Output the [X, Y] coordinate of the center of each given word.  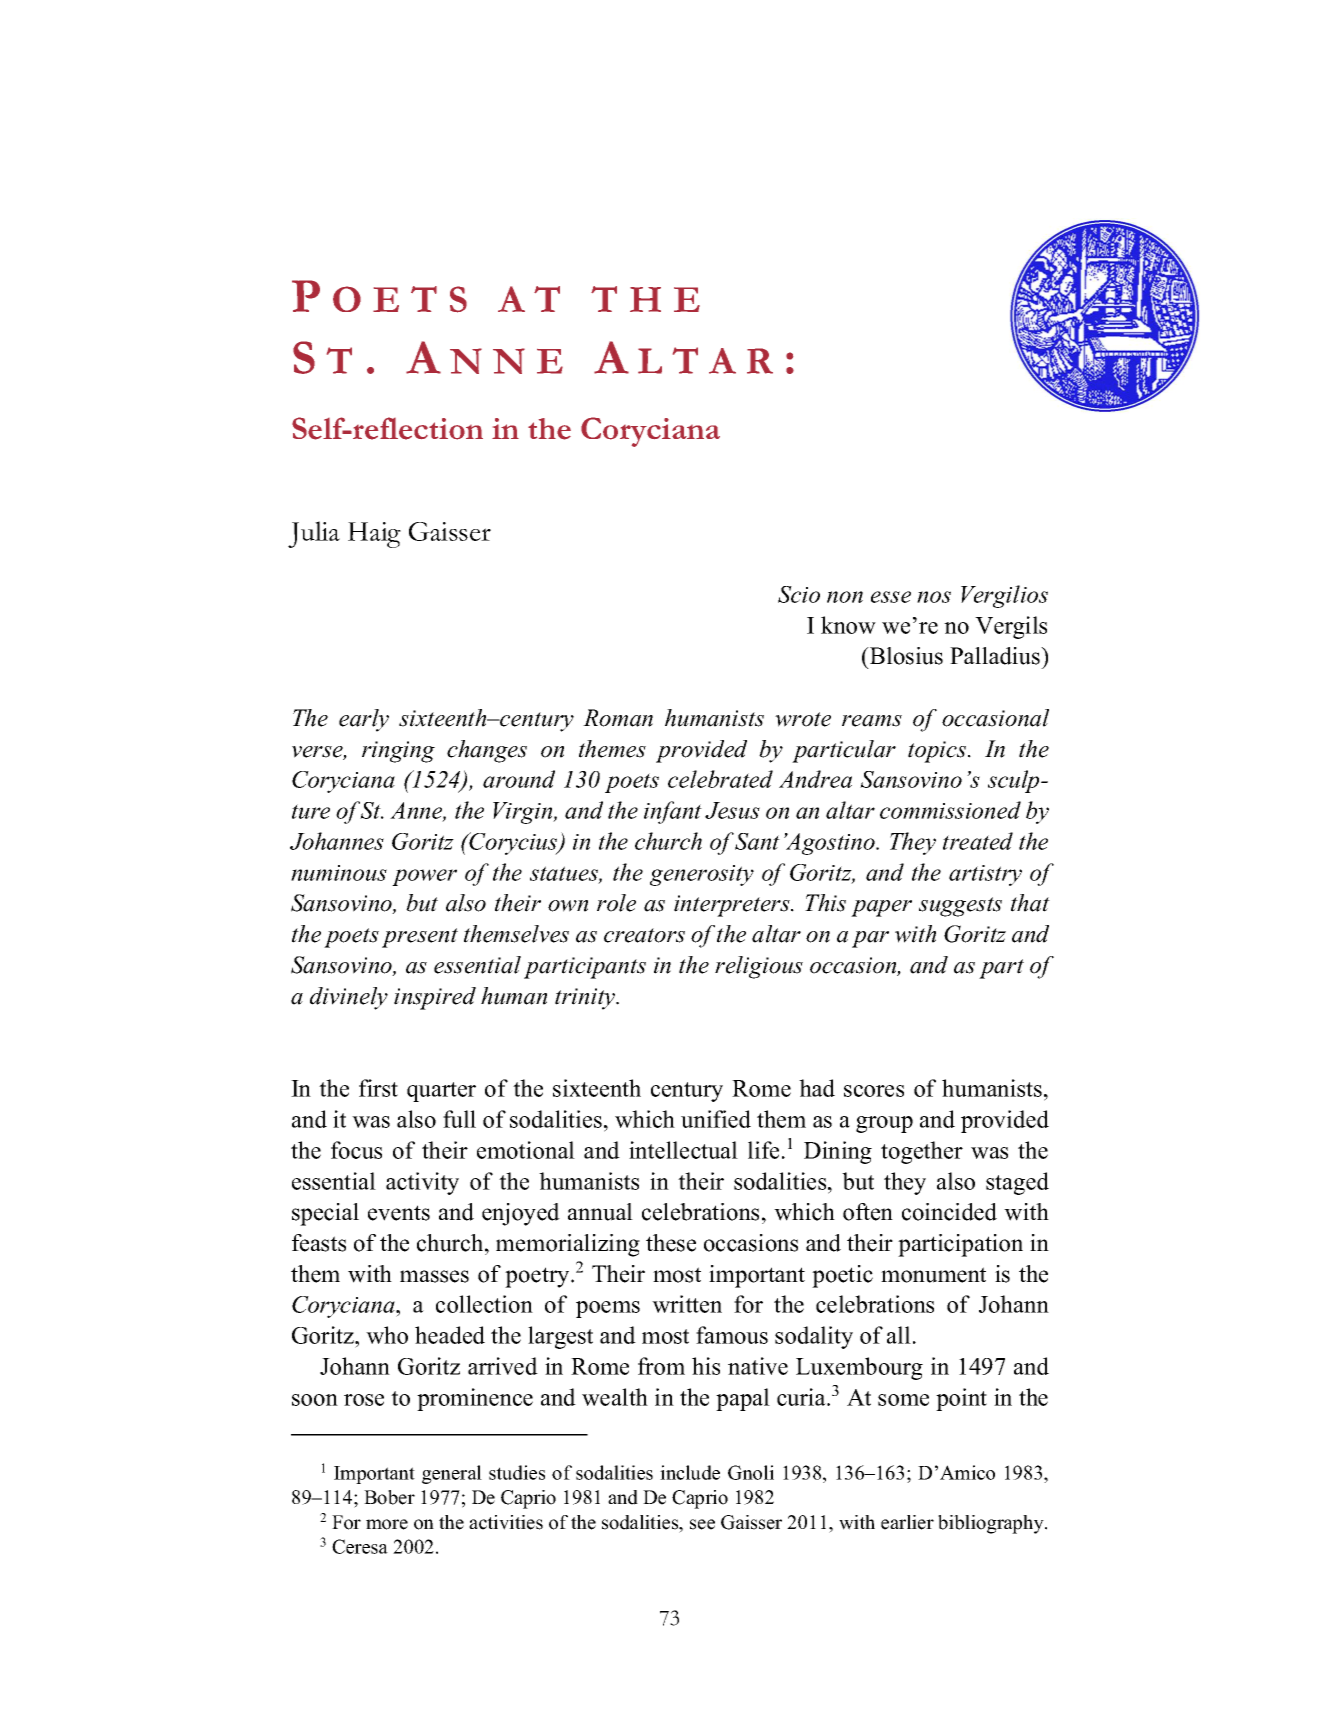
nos [934, 597]
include [690, 1472]
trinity [586, 999]
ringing [398, 752]
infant [673, 812]
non [845, 597]
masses [434, 1276]
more [387, 1524]
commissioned [950, 810]
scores [874, 1091]
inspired [435, 998]
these [671, 1243]
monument [933, 1275]
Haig [374, 535]
